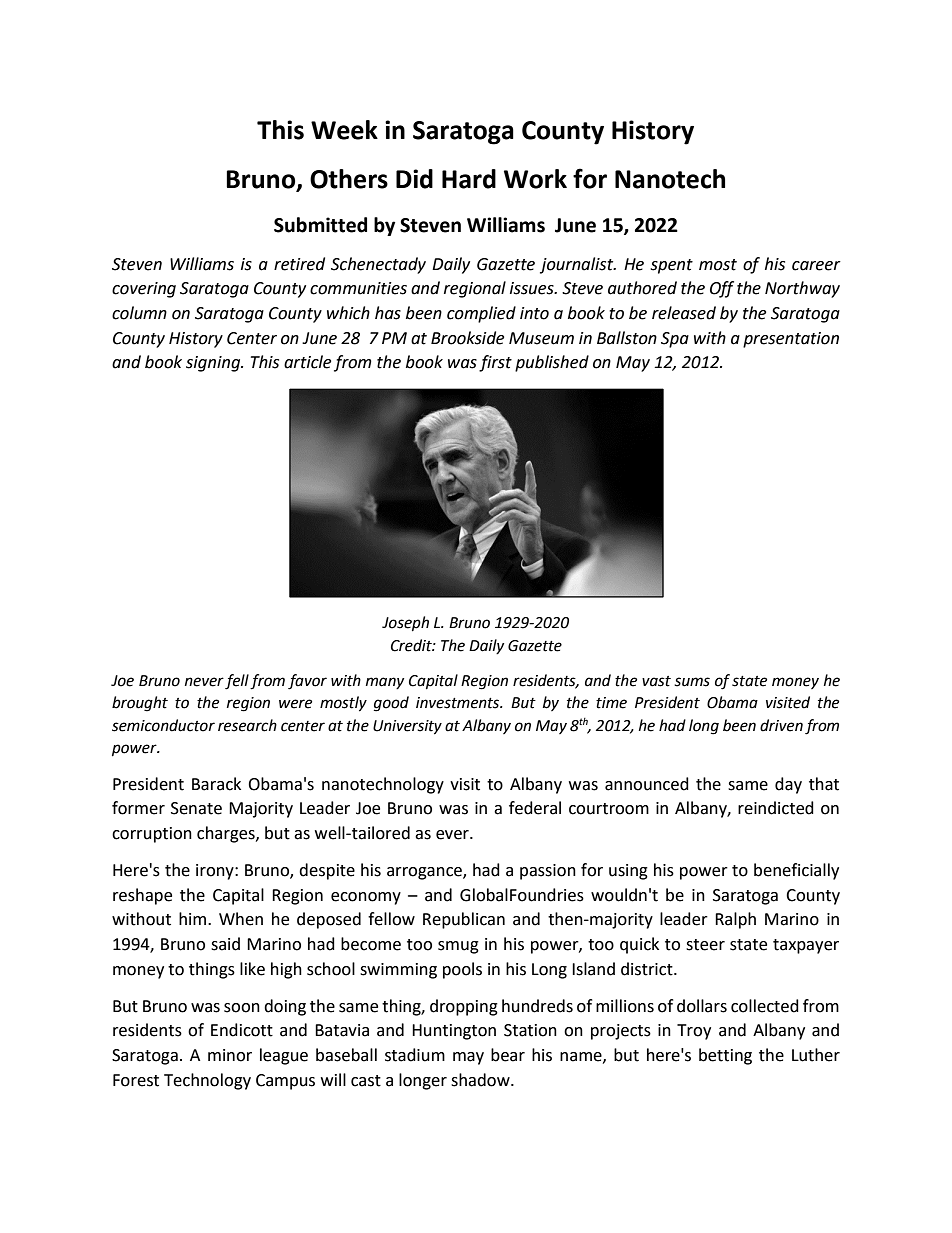 This page has height=1233, width=952. What do you see at coordinates (344, 130) in the page?
I see `Week` at bounding box center [344, 130].
